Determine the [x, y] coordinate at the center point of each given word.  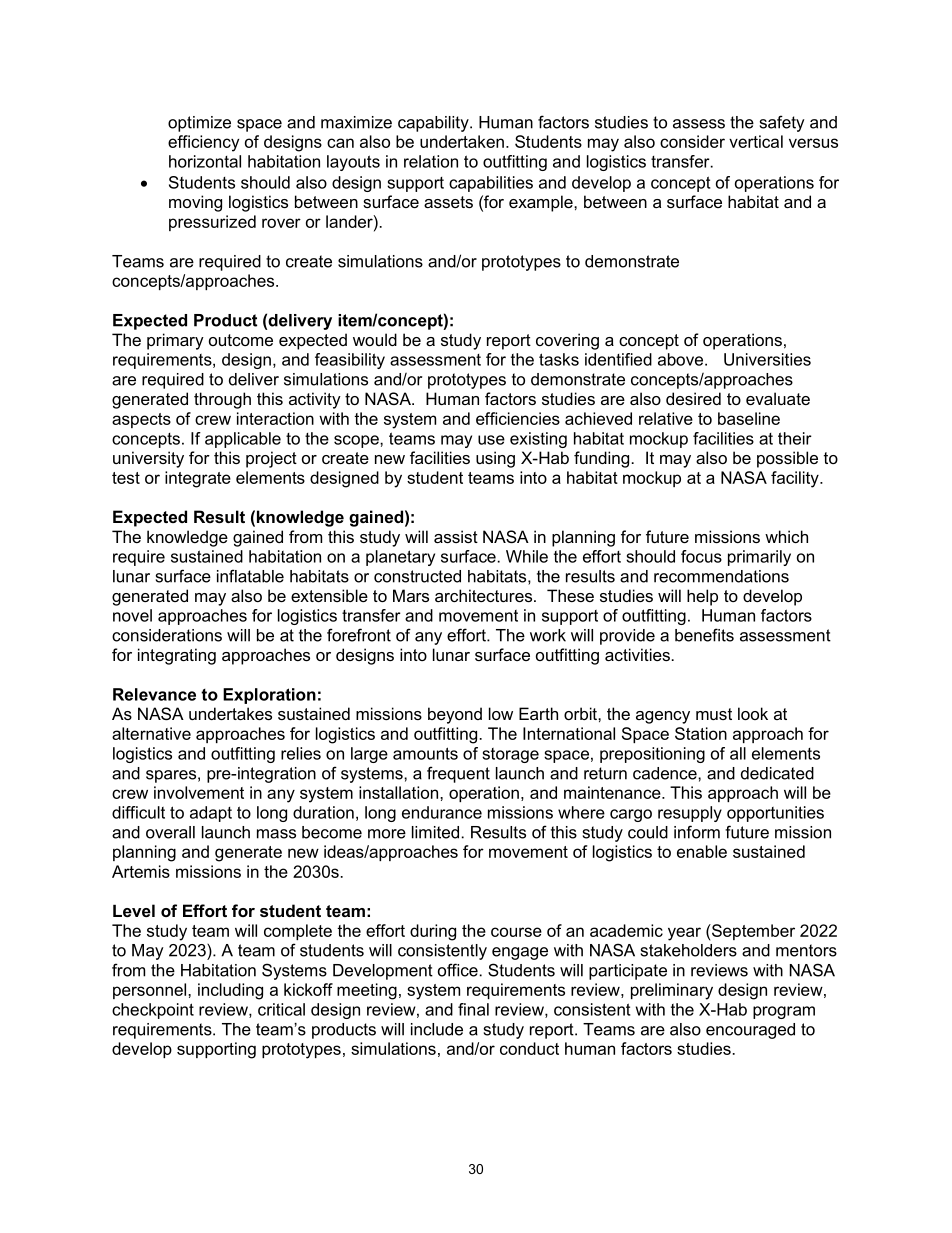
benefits [704, 635]
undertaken [462, 141]
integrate [198, 479]
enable [702, 851]
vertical [756, 141]
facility [796, 479]
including [230, 991]
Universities [767, 359]
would [375, 339]
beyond [455, 715]
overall [170, 832]
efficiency [203, 143]
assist [456, 536]
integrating [177, 656]
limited [435, 832]
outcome [241, 340]
